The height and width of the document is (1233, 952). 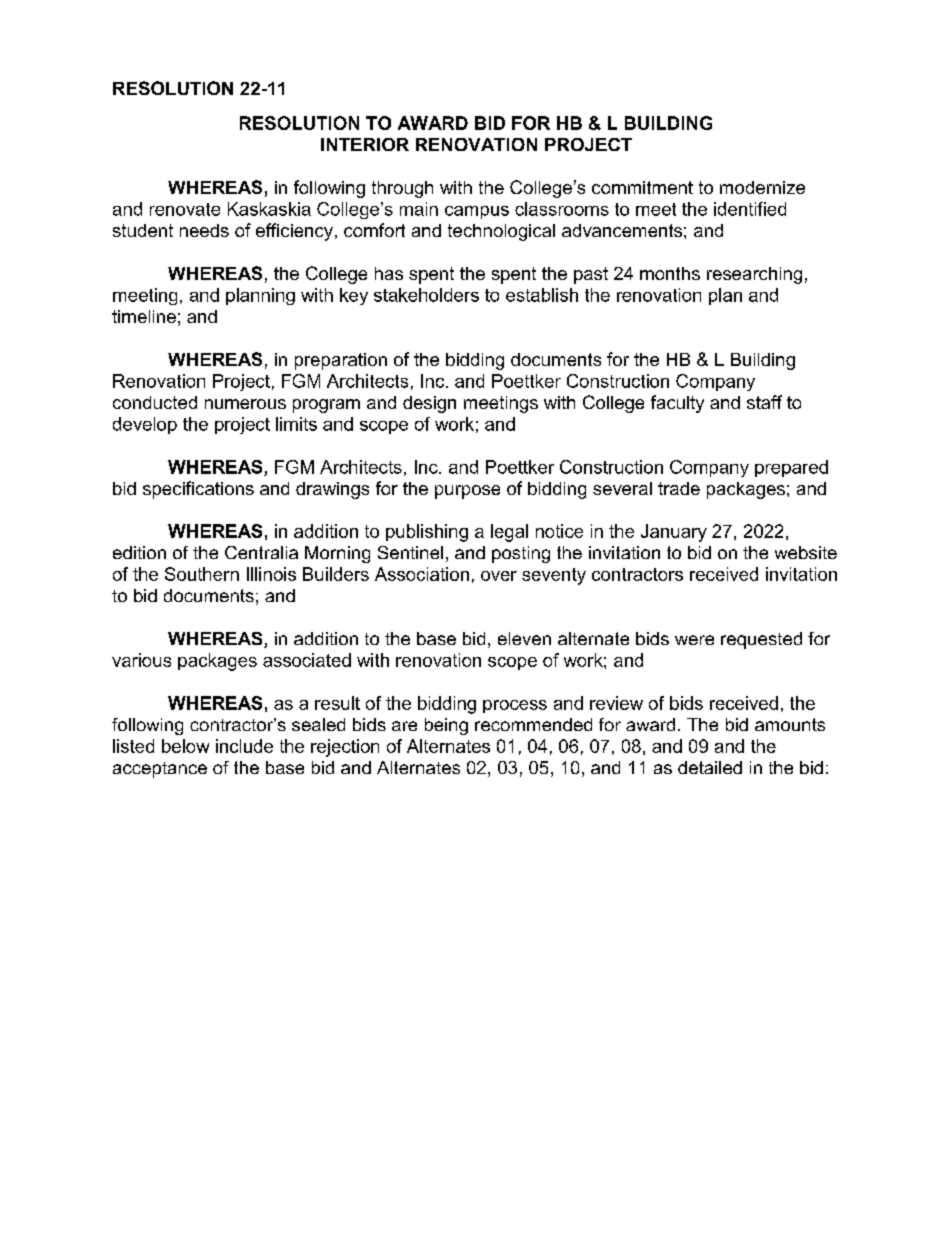 What do you see at coordinates (141, 660) in the document?
I see `various` at bounding box center [141, 660].
